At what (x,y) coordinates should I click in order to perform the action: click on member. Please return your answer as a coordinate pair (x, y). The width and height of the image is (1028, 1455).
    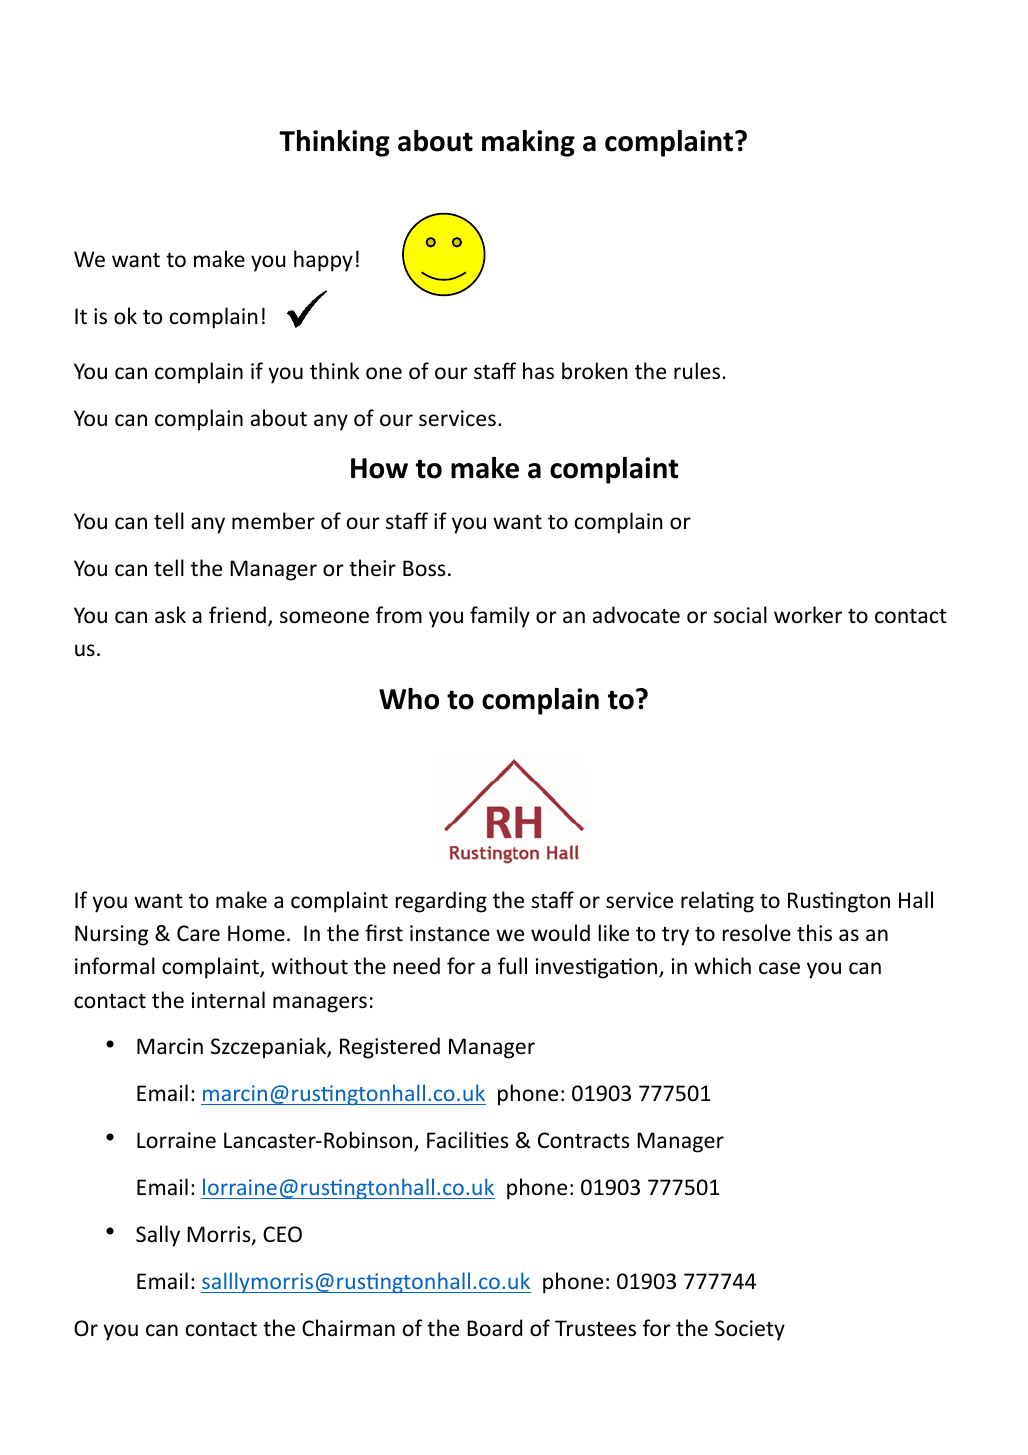
    Looking at the image, I should click on (273, 521).
